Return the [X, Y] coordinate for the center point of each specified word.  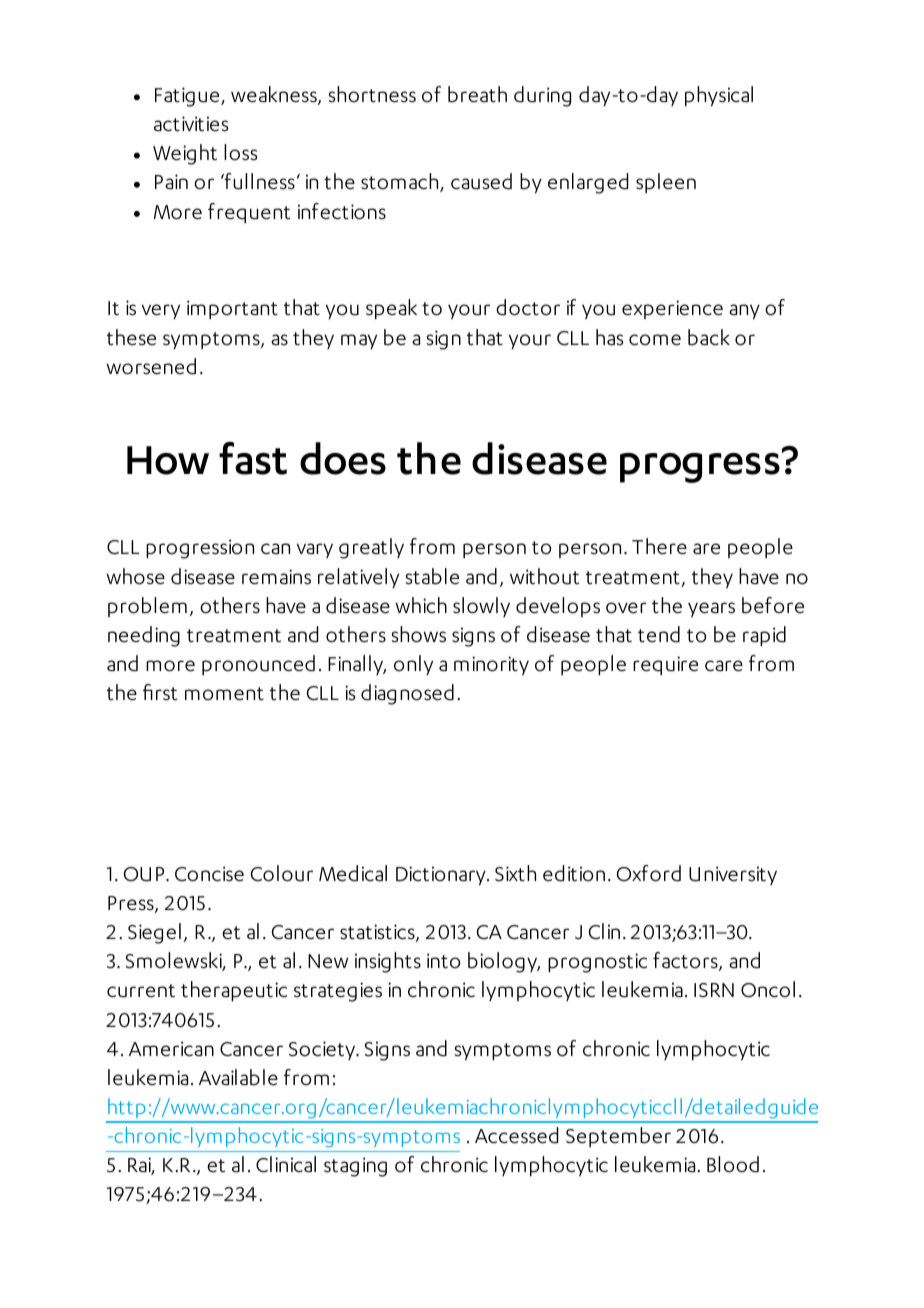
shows [419, 634]
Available [238, 1077]
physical [719, 96]
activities [191, 124]
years [711, 610]
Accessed [516, 1135]
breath [477, 94]
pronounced [258, 665]
